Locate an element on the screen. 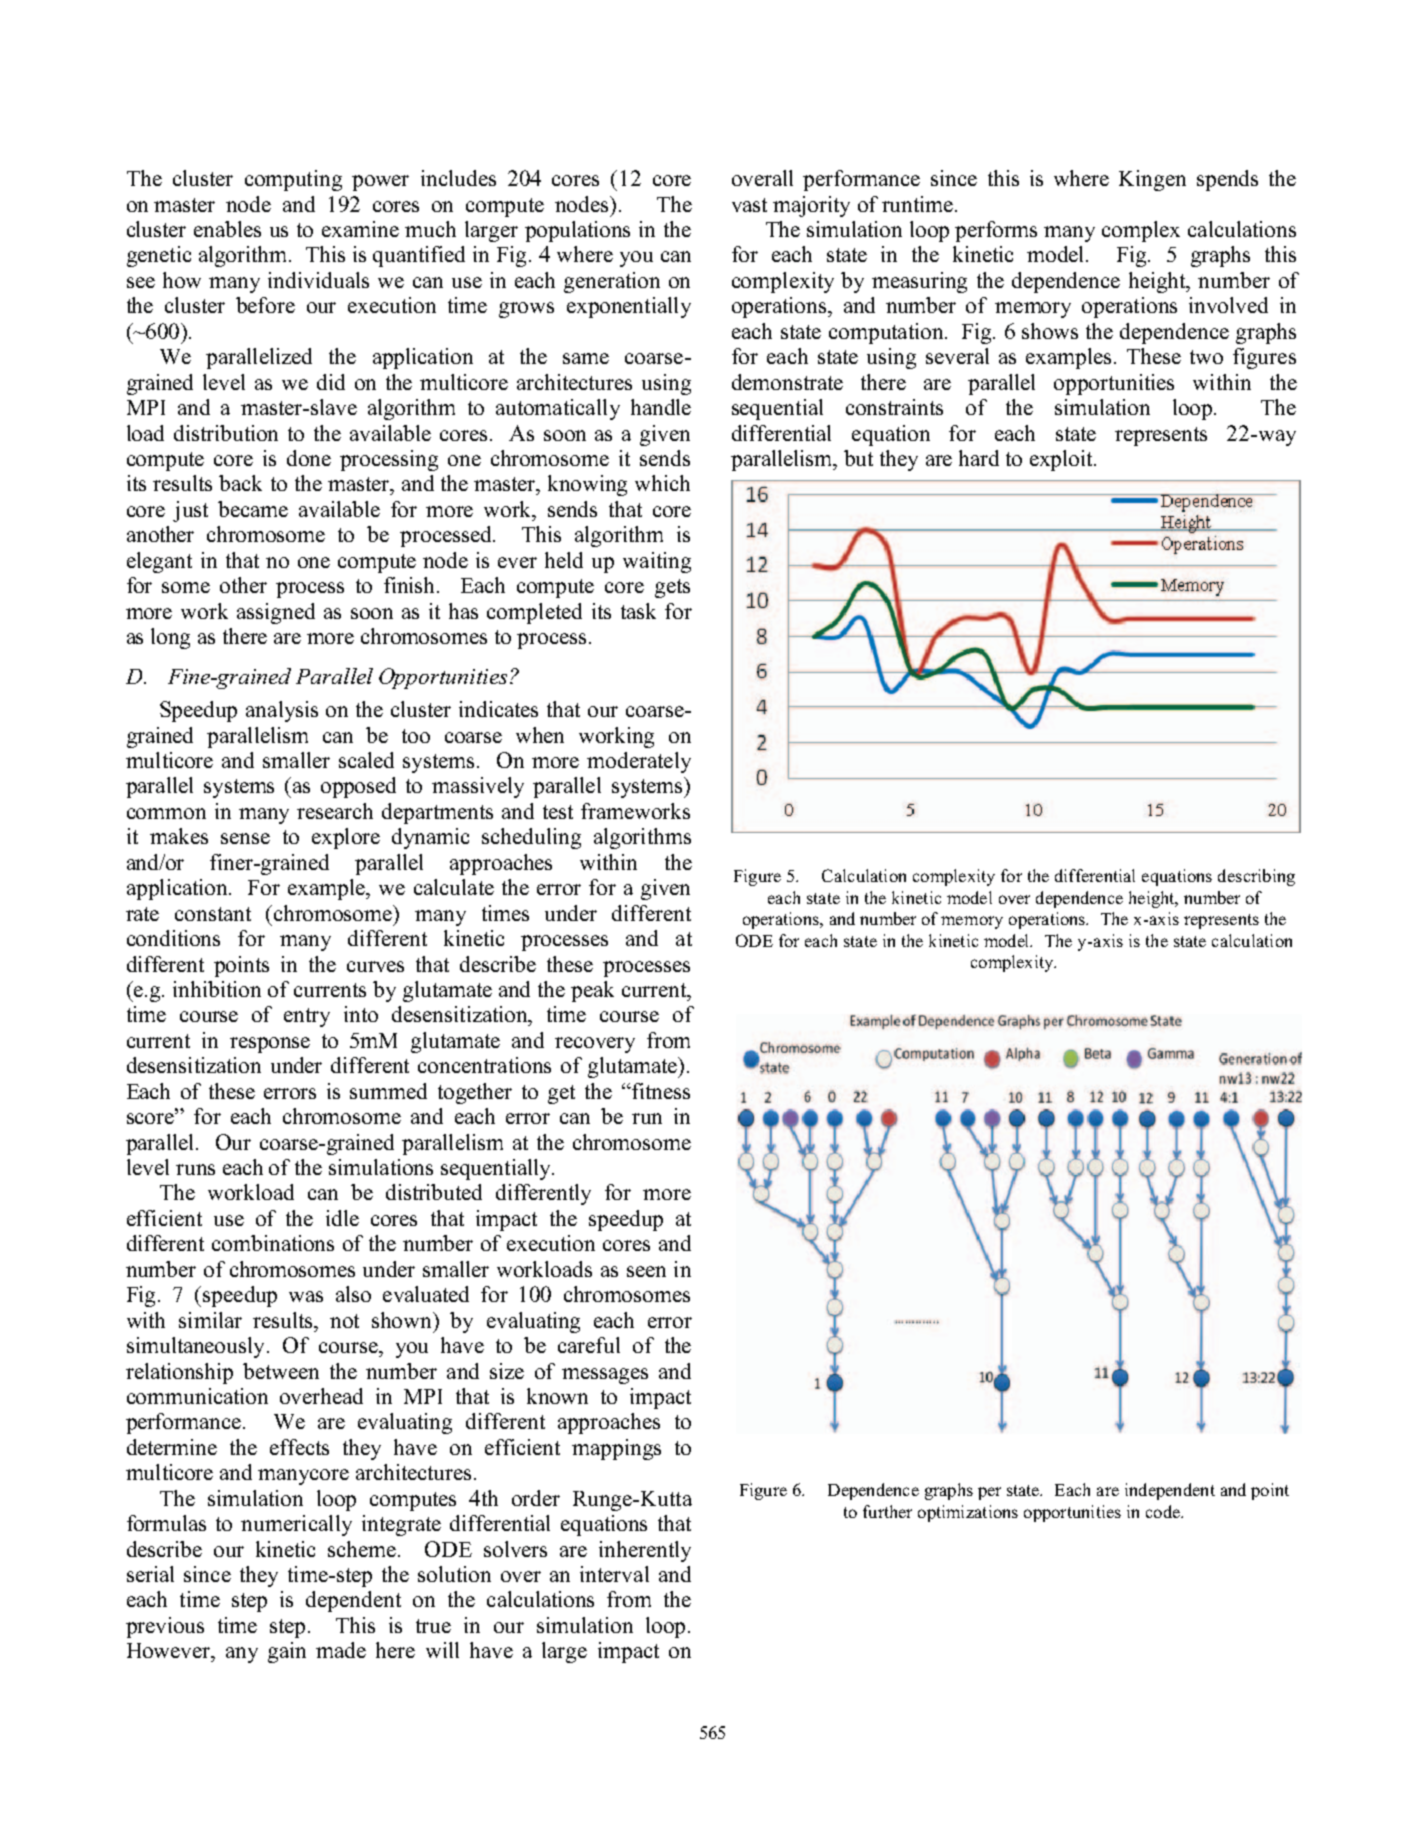  peak is located at coordinates (592, 991).
